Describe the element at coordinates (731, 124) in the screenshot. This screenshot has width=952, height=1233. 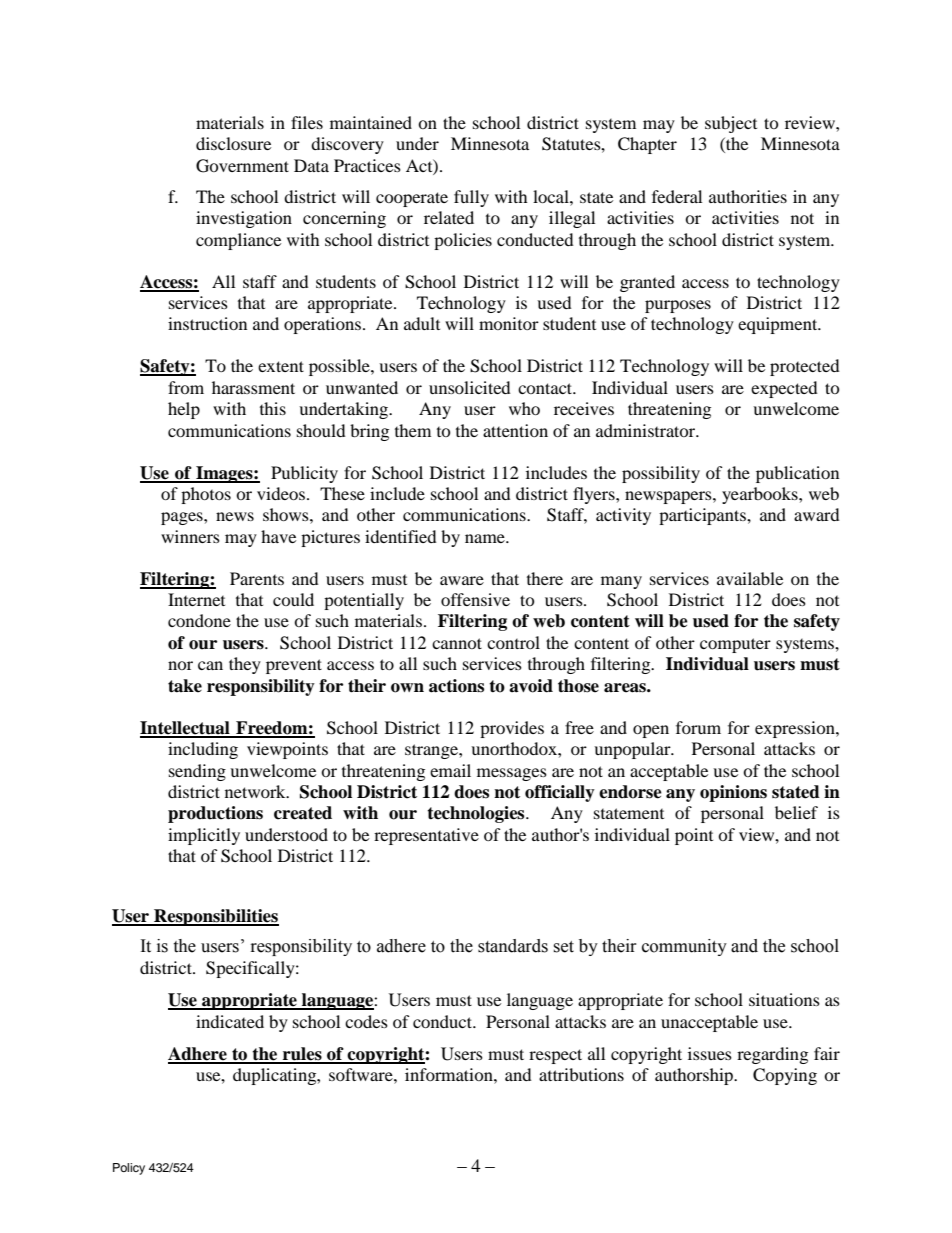
I see `subject` at that location.
